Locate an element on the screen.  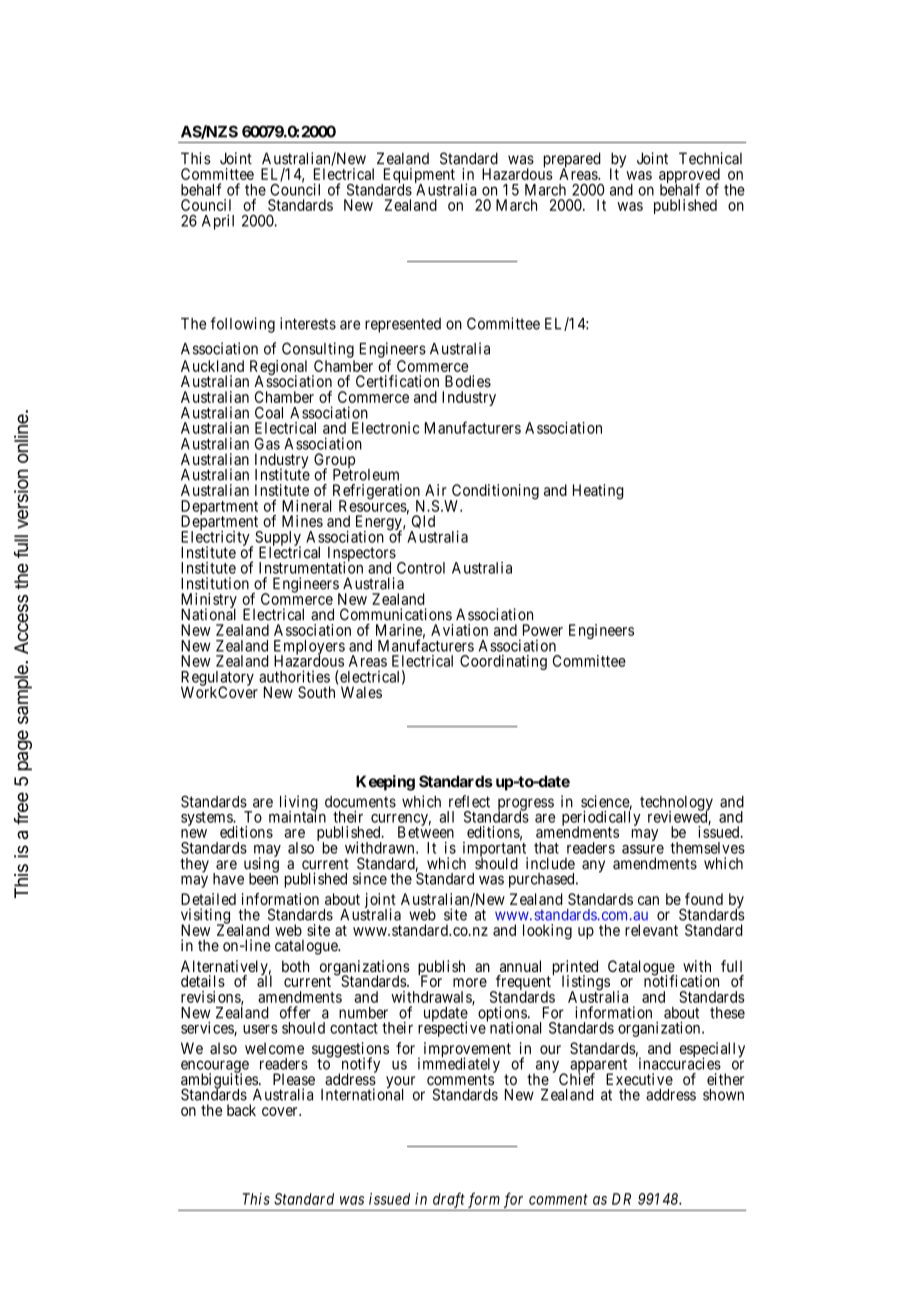
Equipment is located at coordinates (418, 177).
